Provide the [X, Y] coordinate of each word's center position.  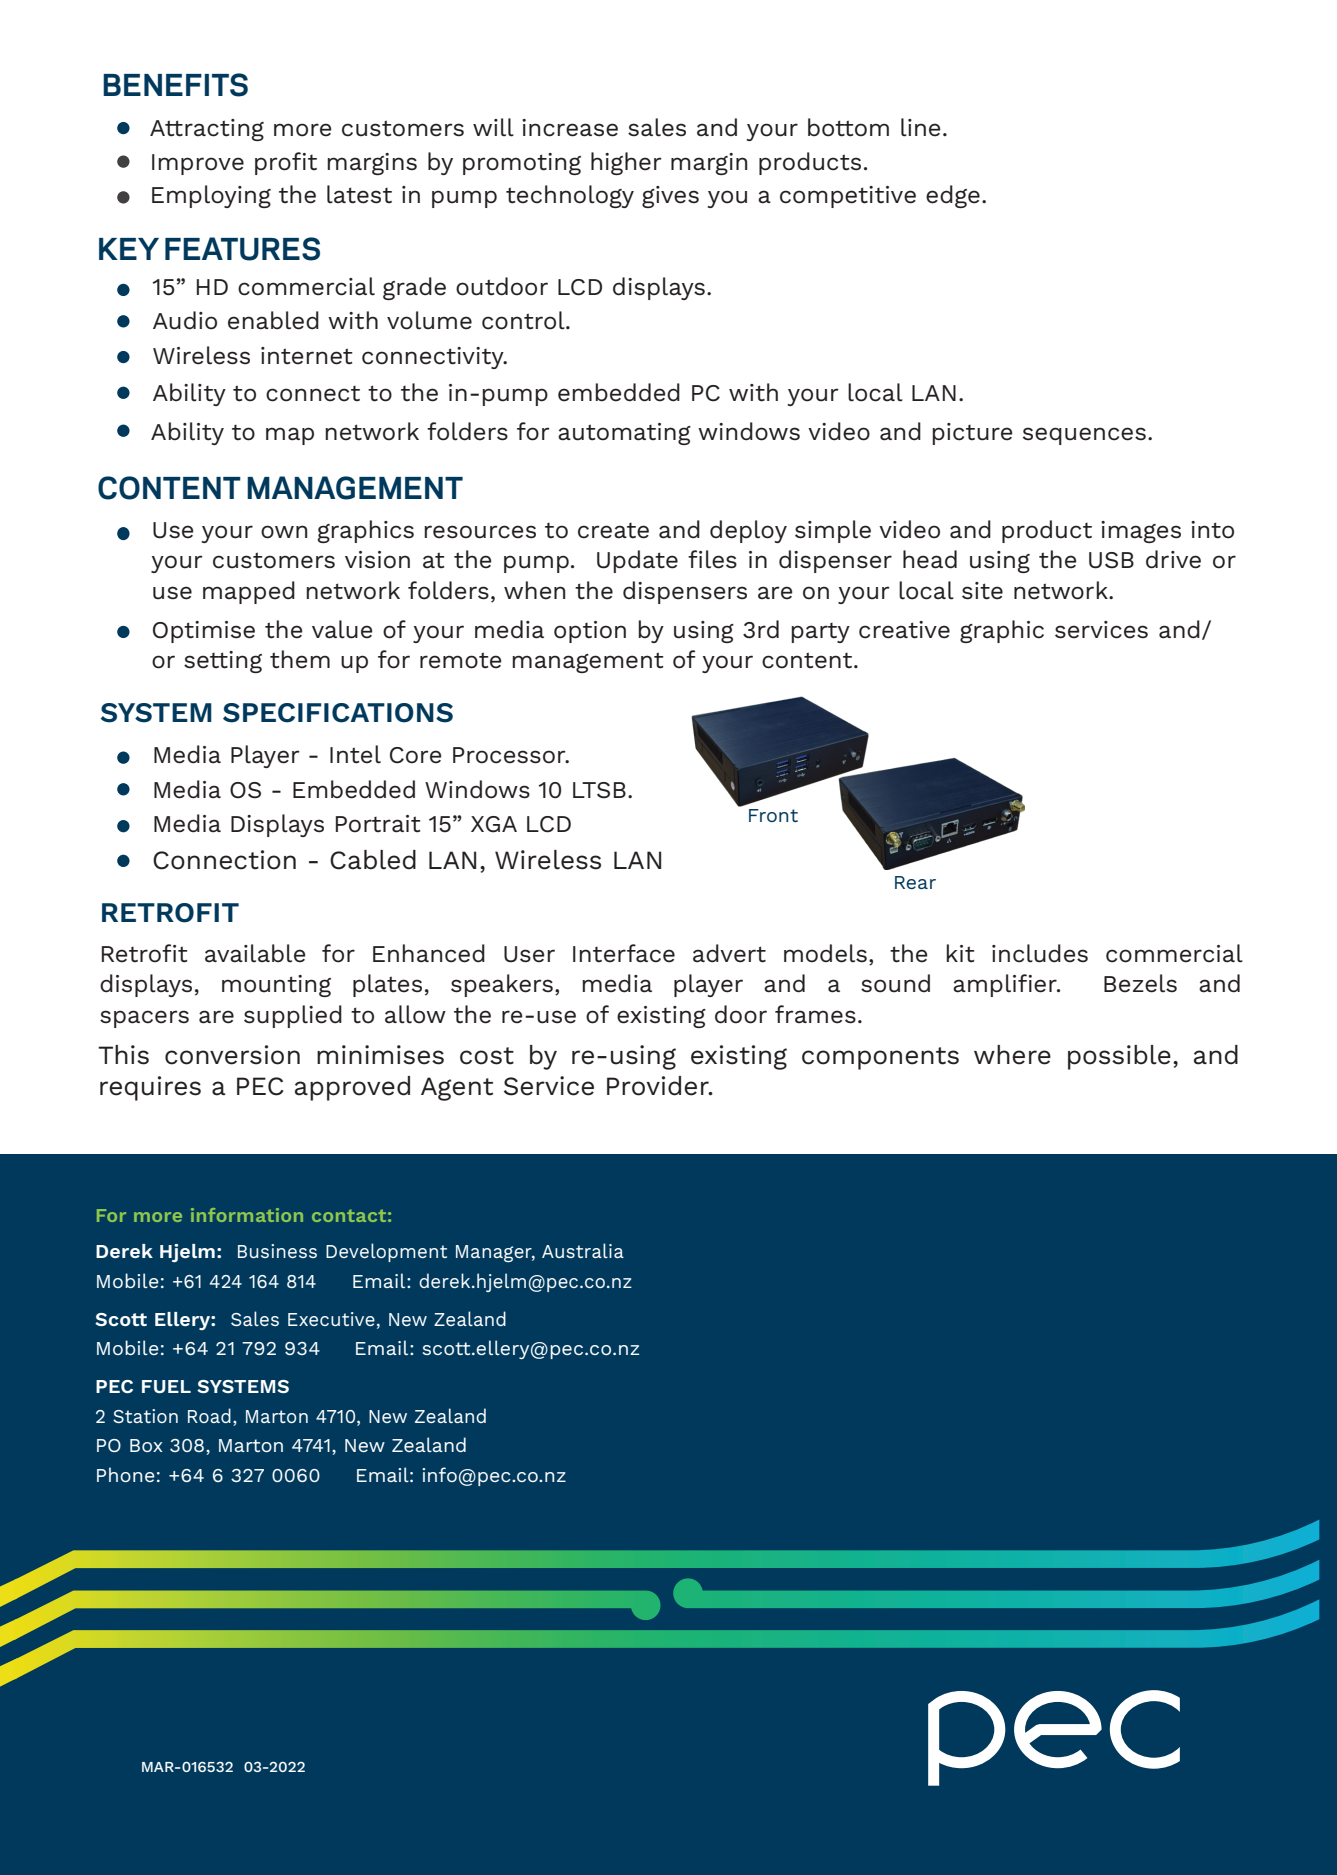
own [284, 532]
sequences [1084, 436]
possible [1119, 1057]
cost [487, 1056]
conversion [232, 1055]
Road [209, 1415]
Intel [355, 754]
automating [624, 434]
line [920, 127]
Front [773, 815]
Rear [915, 882]
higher [626, 163]
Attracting [207, 130]
